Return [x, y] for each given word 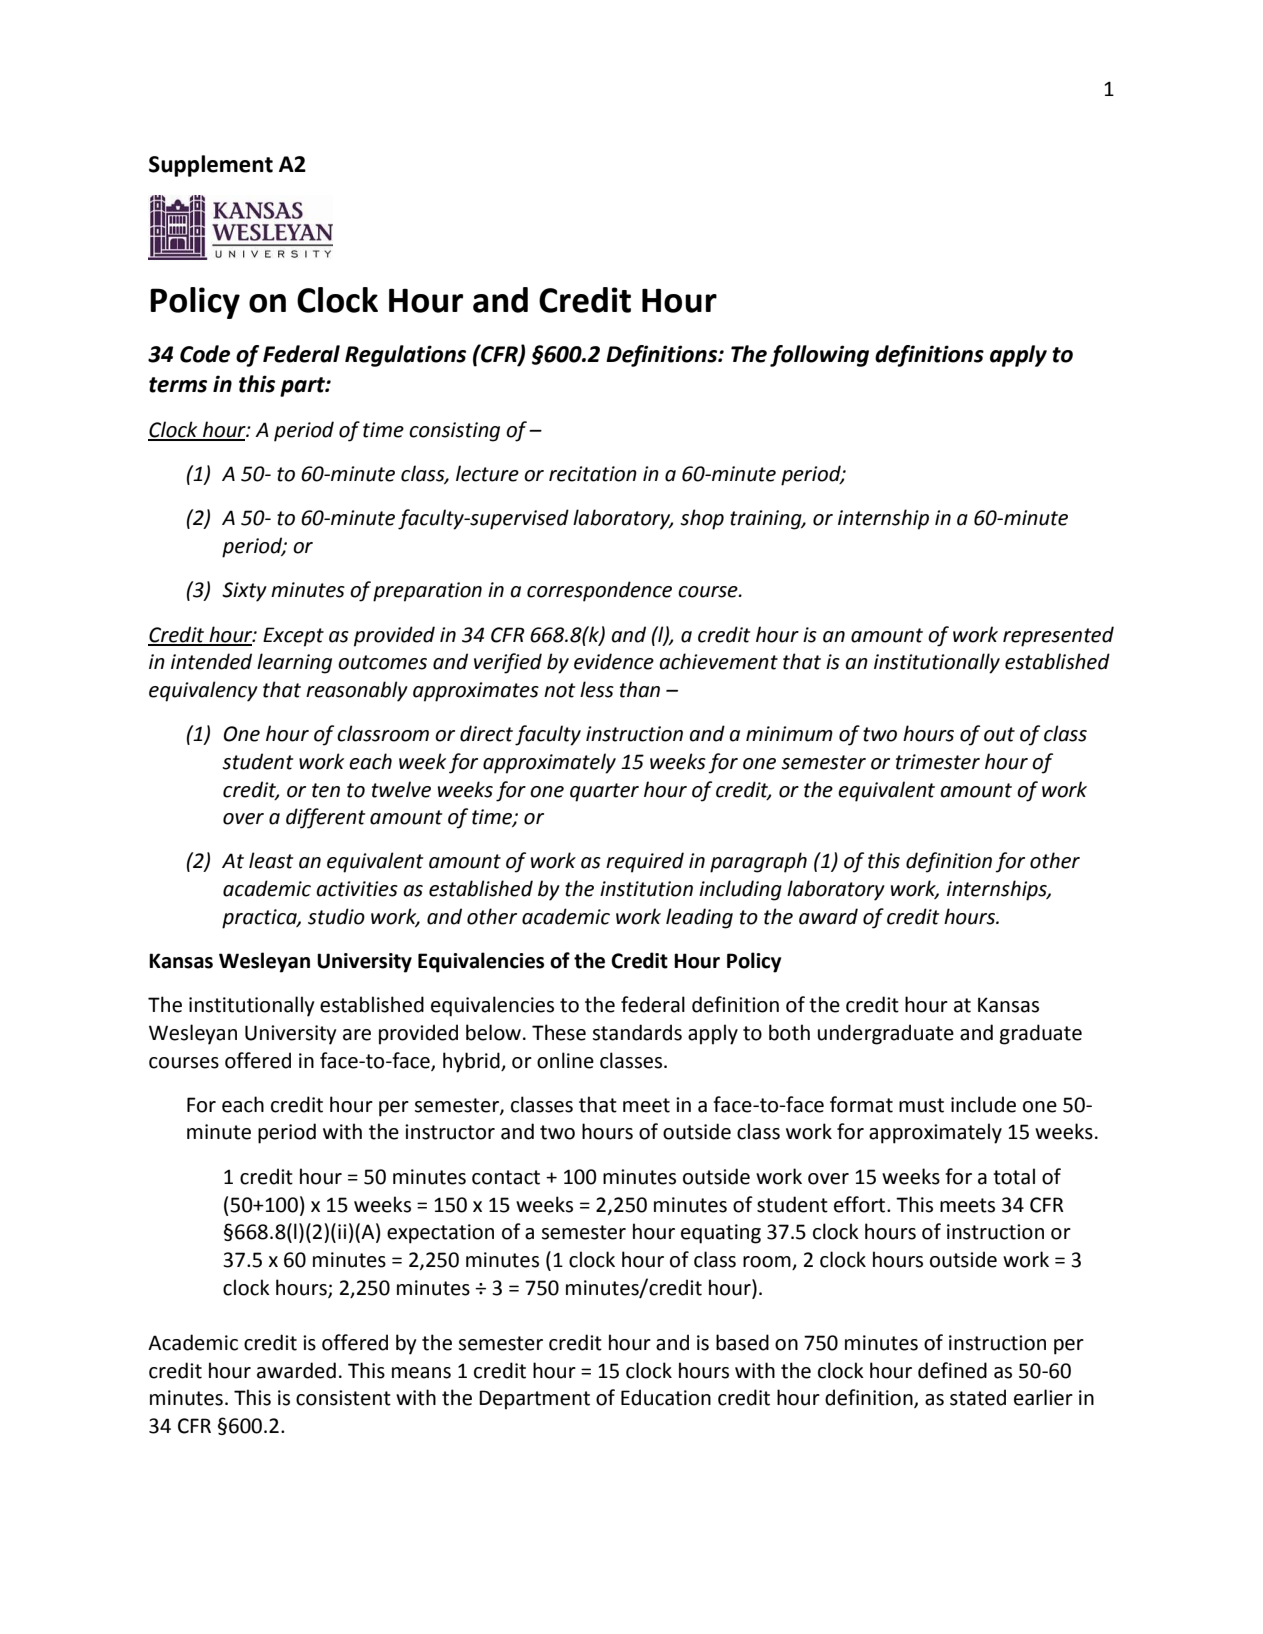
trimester [938, 762]
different [326, 818]
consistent [343, 1398]
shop [702, 519]
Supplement [211, 166]
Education [666, 1397]
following [819, 356]
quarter [604, 792]
